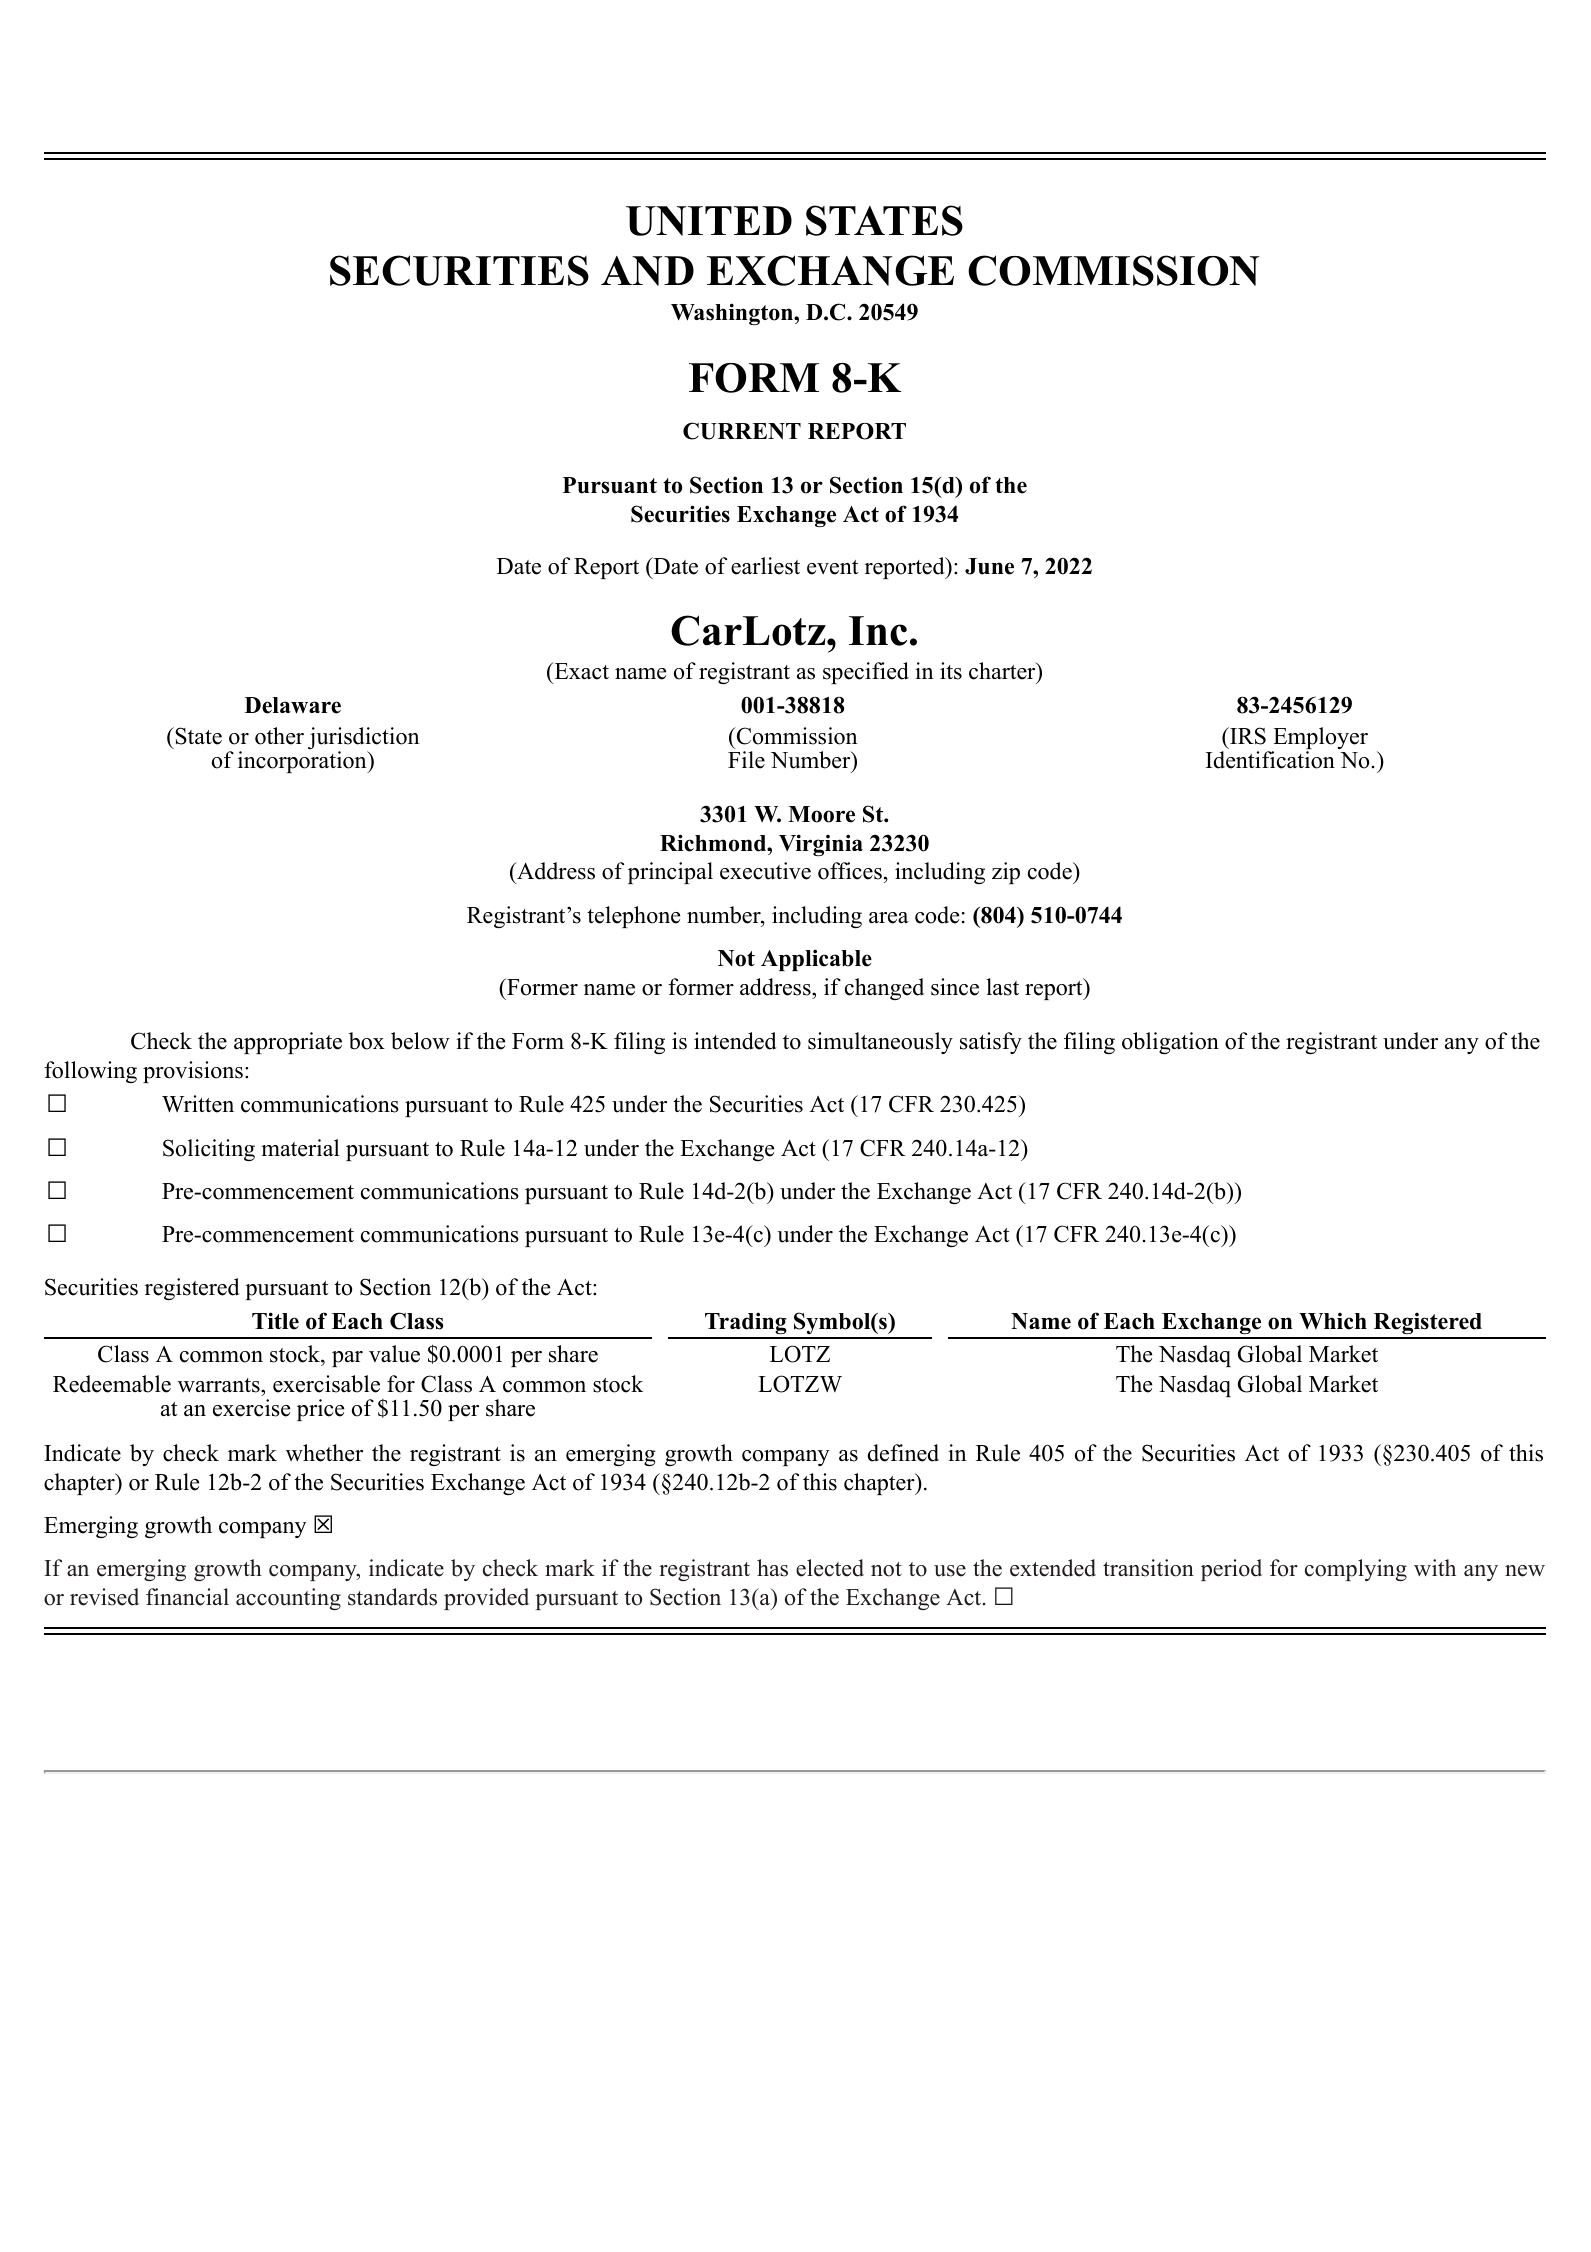  What do you see at coordinates (889, 918) in the image?
I see `area` at bounding box center [889, 918].
